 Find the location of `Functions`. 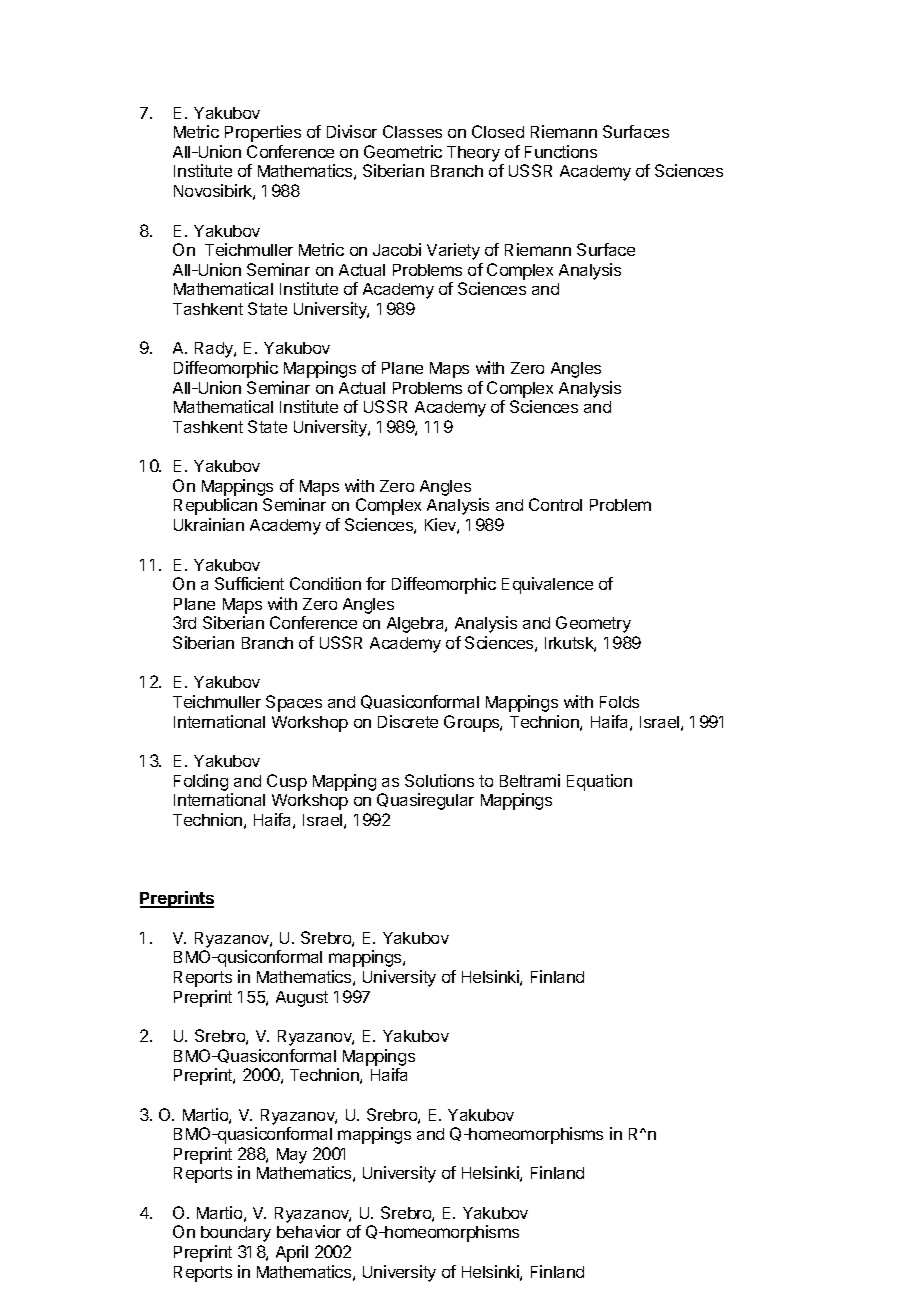

Functions is located at coordinates (561, 151).
